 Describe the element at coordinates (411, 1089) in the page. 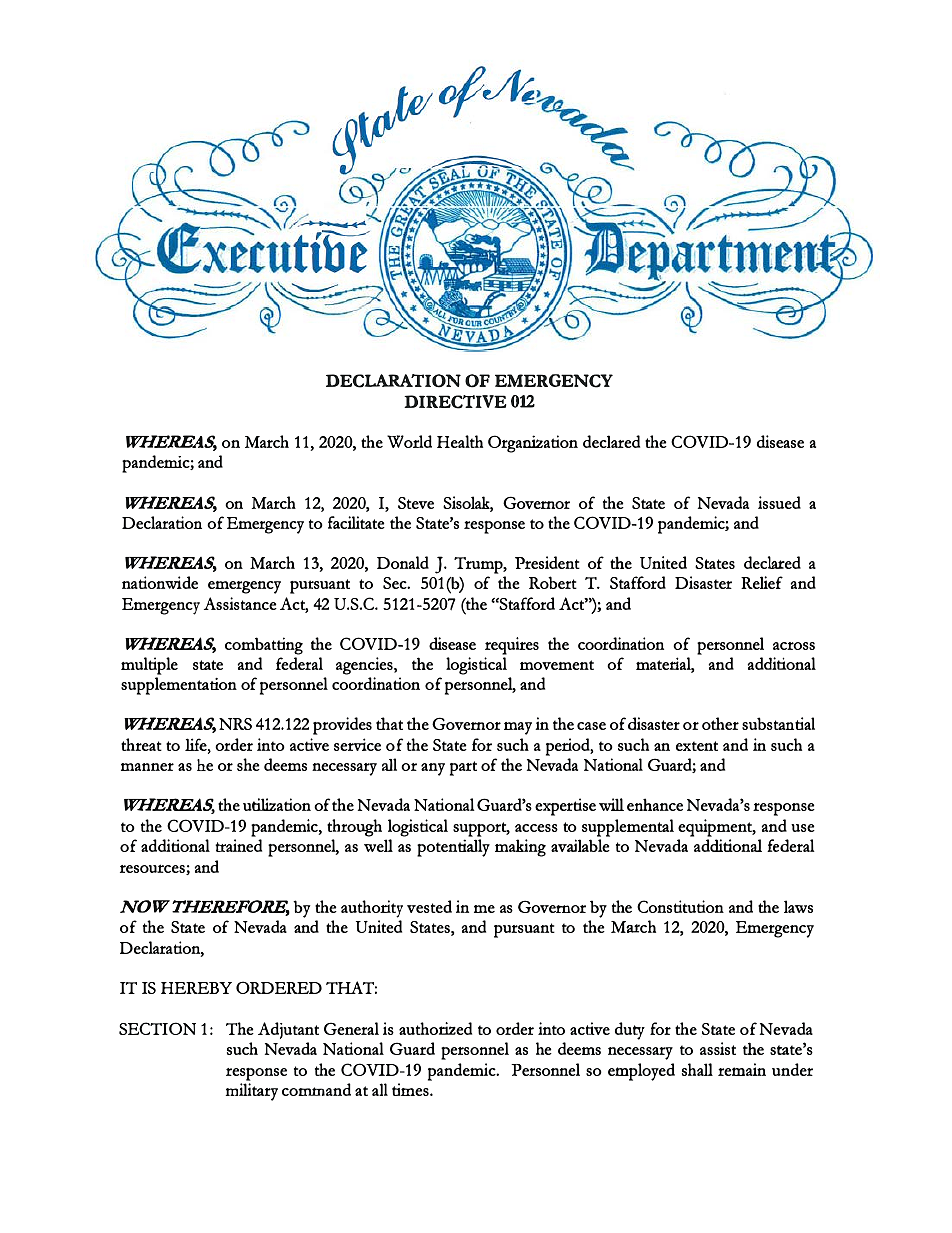

I see `times` at that location.
